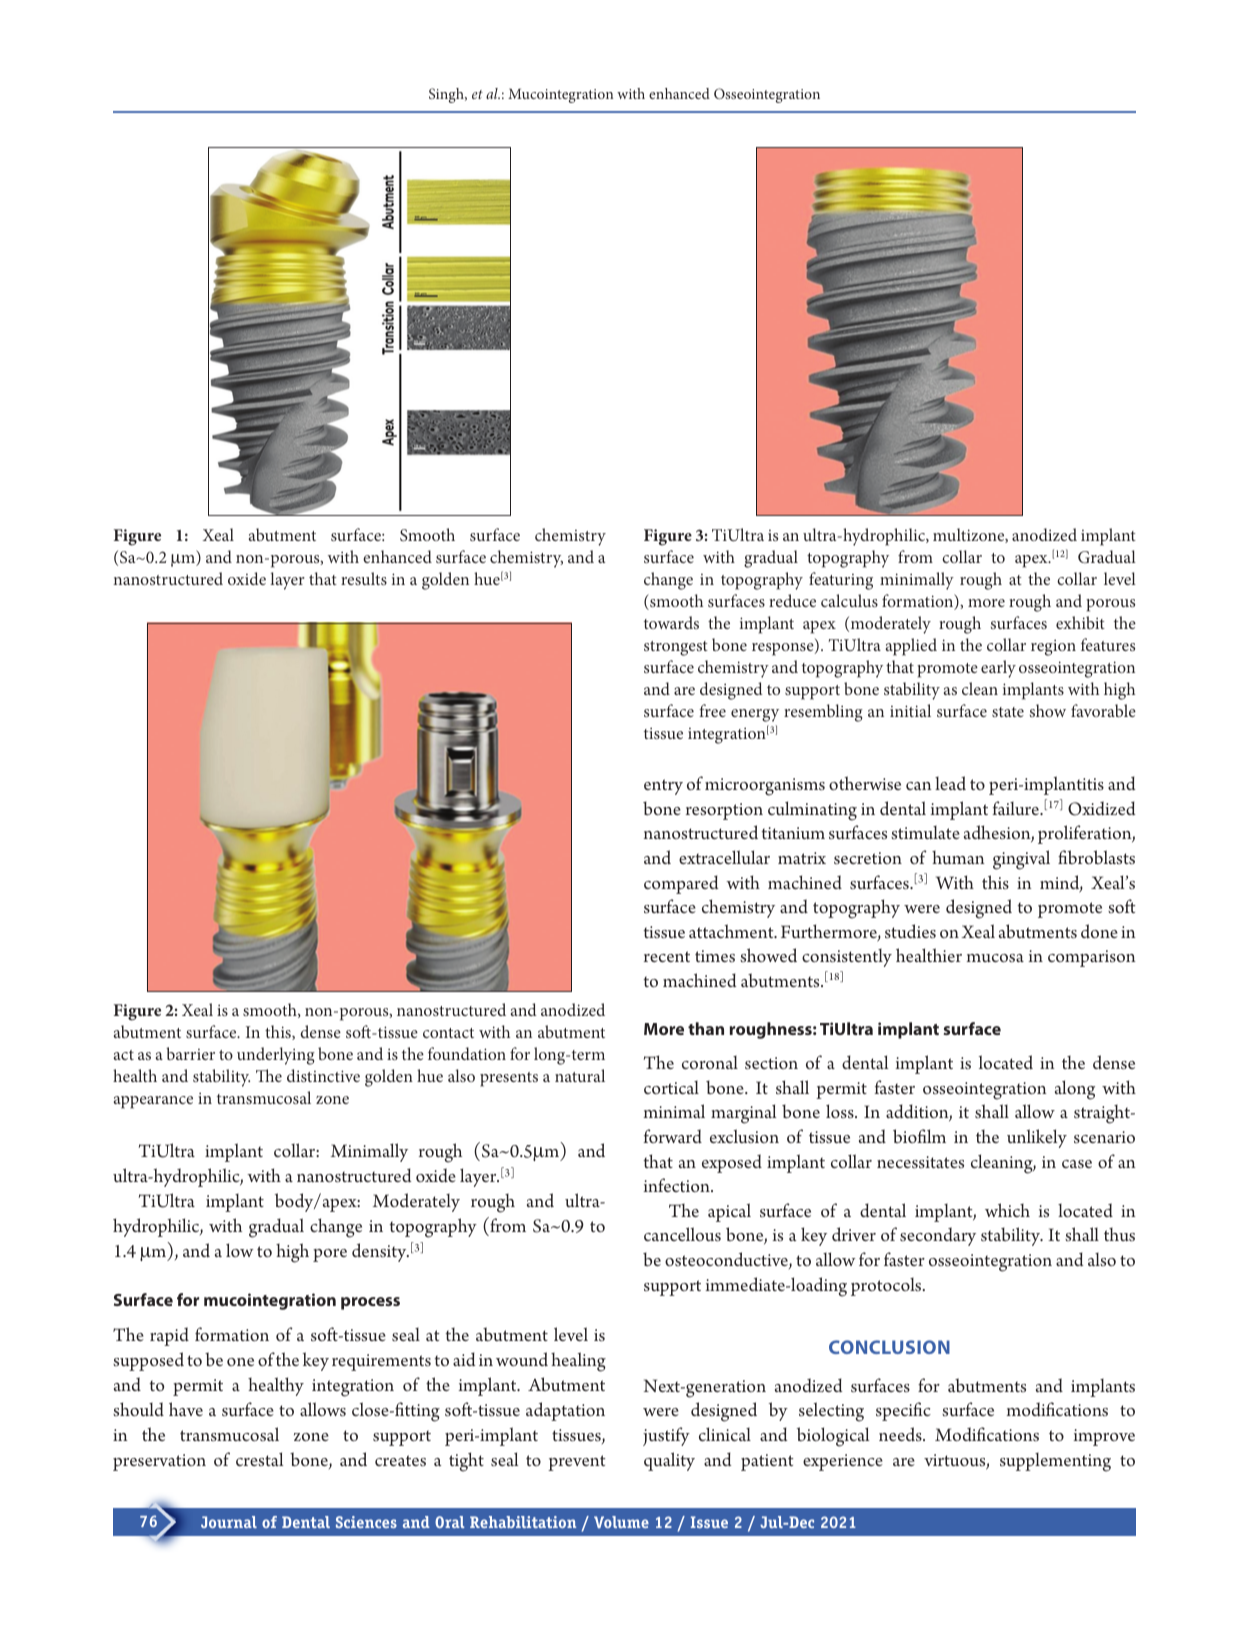 The image size is (1249, 1635). What do you see at coordinates (1021, 860) in the screenshot?
I see `gingival` at bounding box center [1021, 860].
